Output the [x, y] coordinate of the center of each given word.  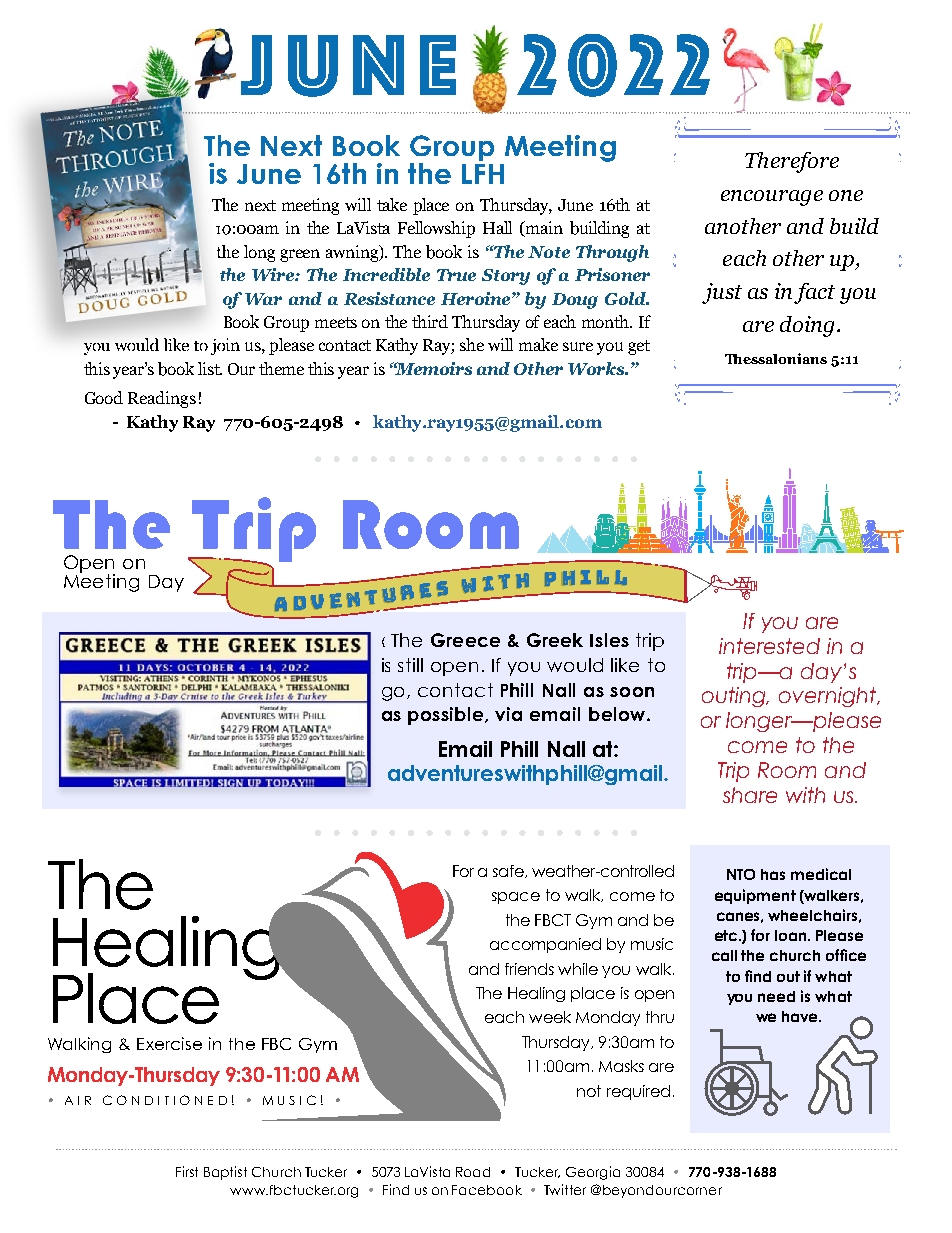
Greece [465, 640]
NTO [741, 874]
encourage [772, 198]
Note [549, 252]
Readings [162, 399]
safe [509, 871]
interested [769, 646]
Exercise [169, 1043]
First [187, 1171]
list [210, 368]
